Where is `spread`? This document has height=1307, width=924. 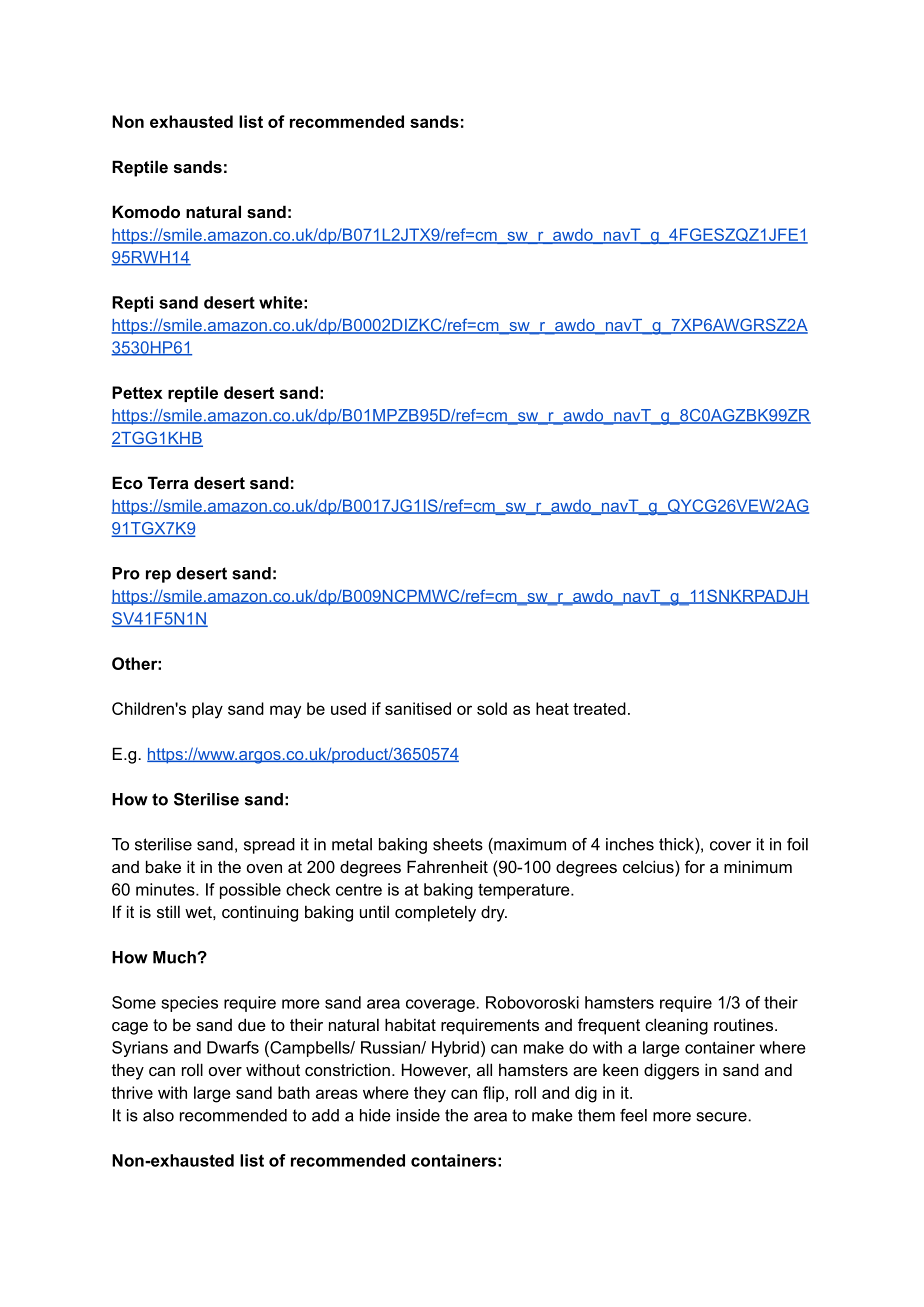 spread is located at coordinates (269, 846).
